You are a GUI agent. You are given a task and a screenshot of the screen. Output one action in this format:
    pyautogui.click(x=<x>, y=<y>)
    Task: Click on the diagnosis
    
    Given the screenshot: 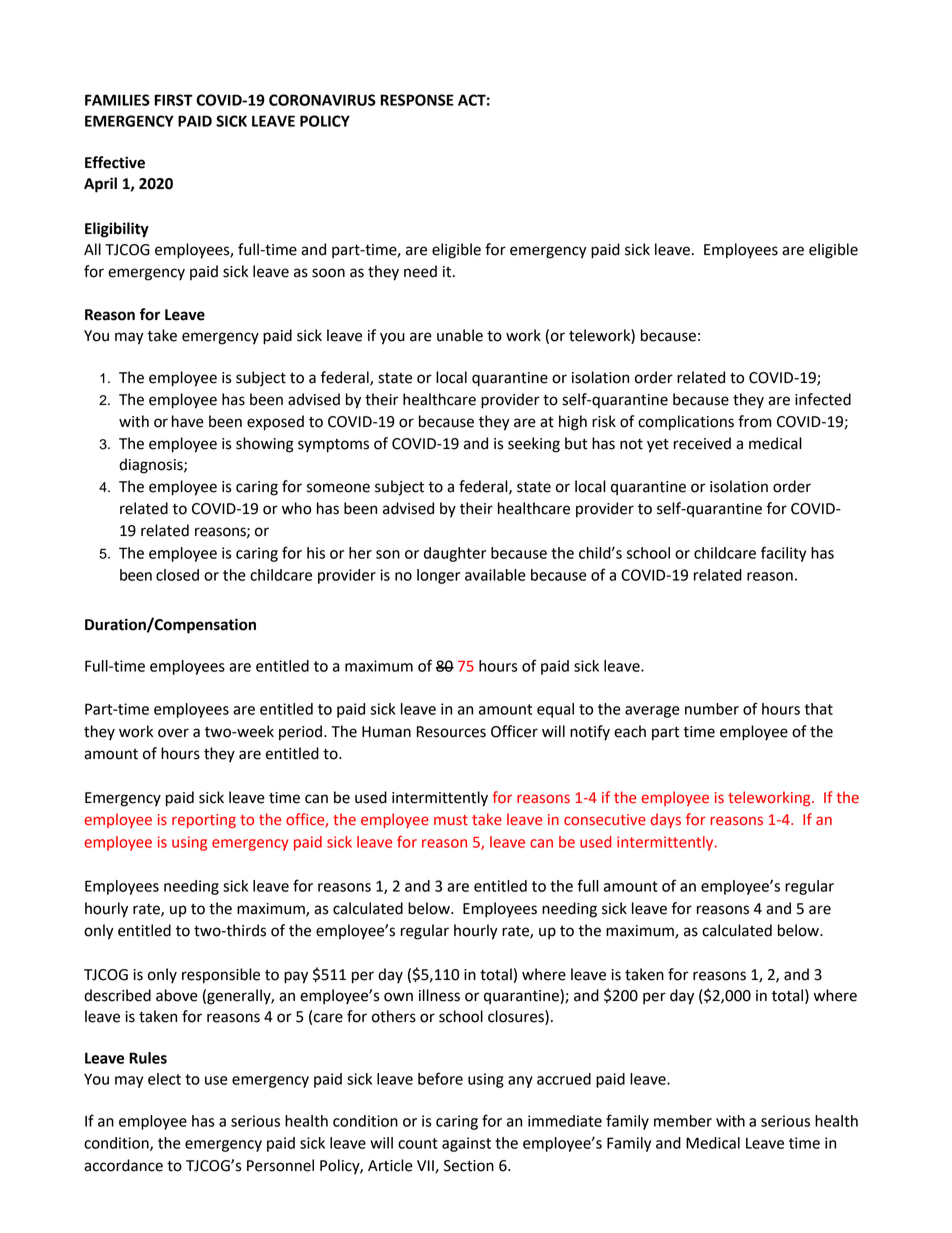 What is the action you would take?
    pyautogui.click(x=152, y=466)
